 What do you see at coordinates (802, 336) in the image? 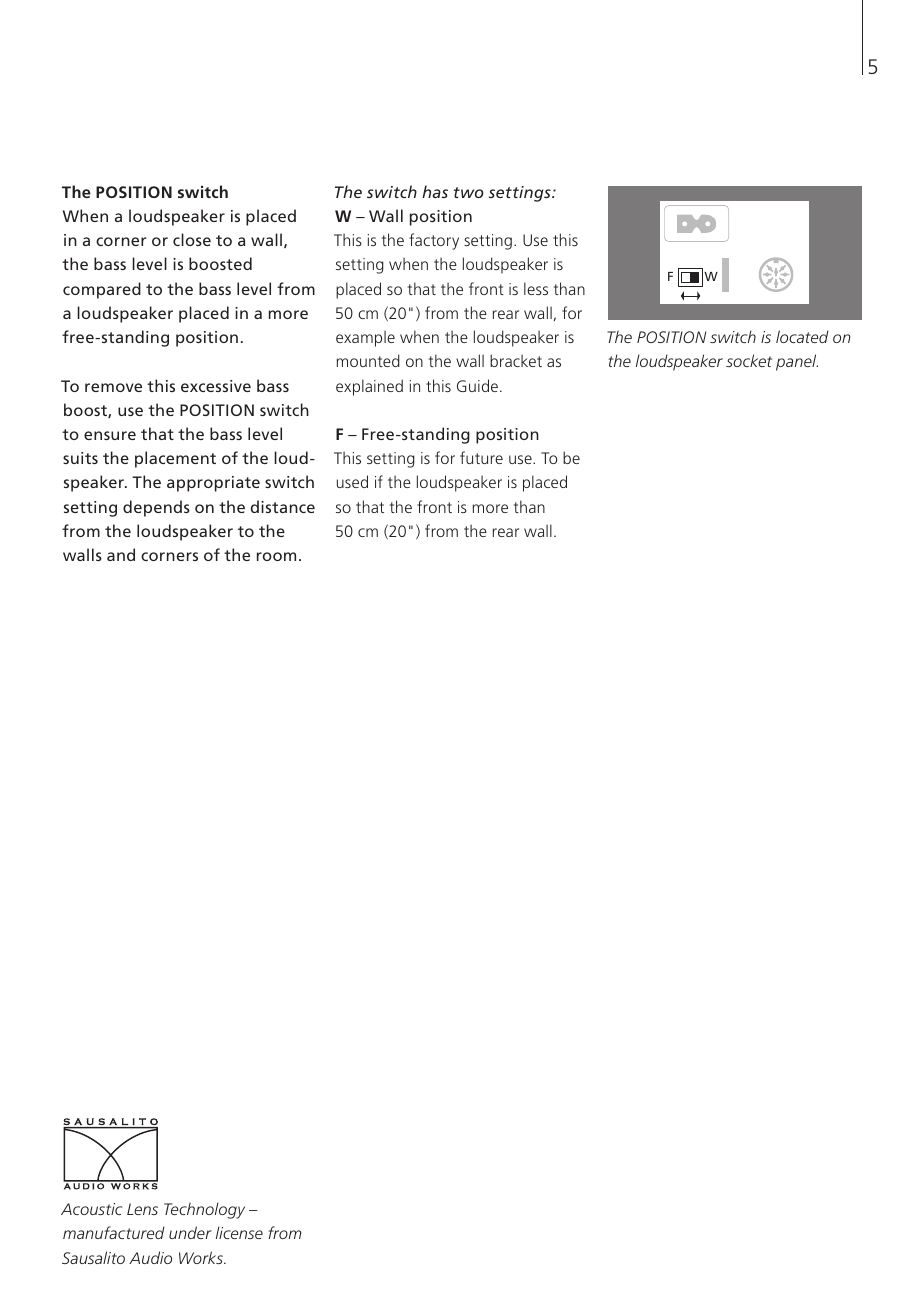
I see `located` at bounding box center [802, 336].
